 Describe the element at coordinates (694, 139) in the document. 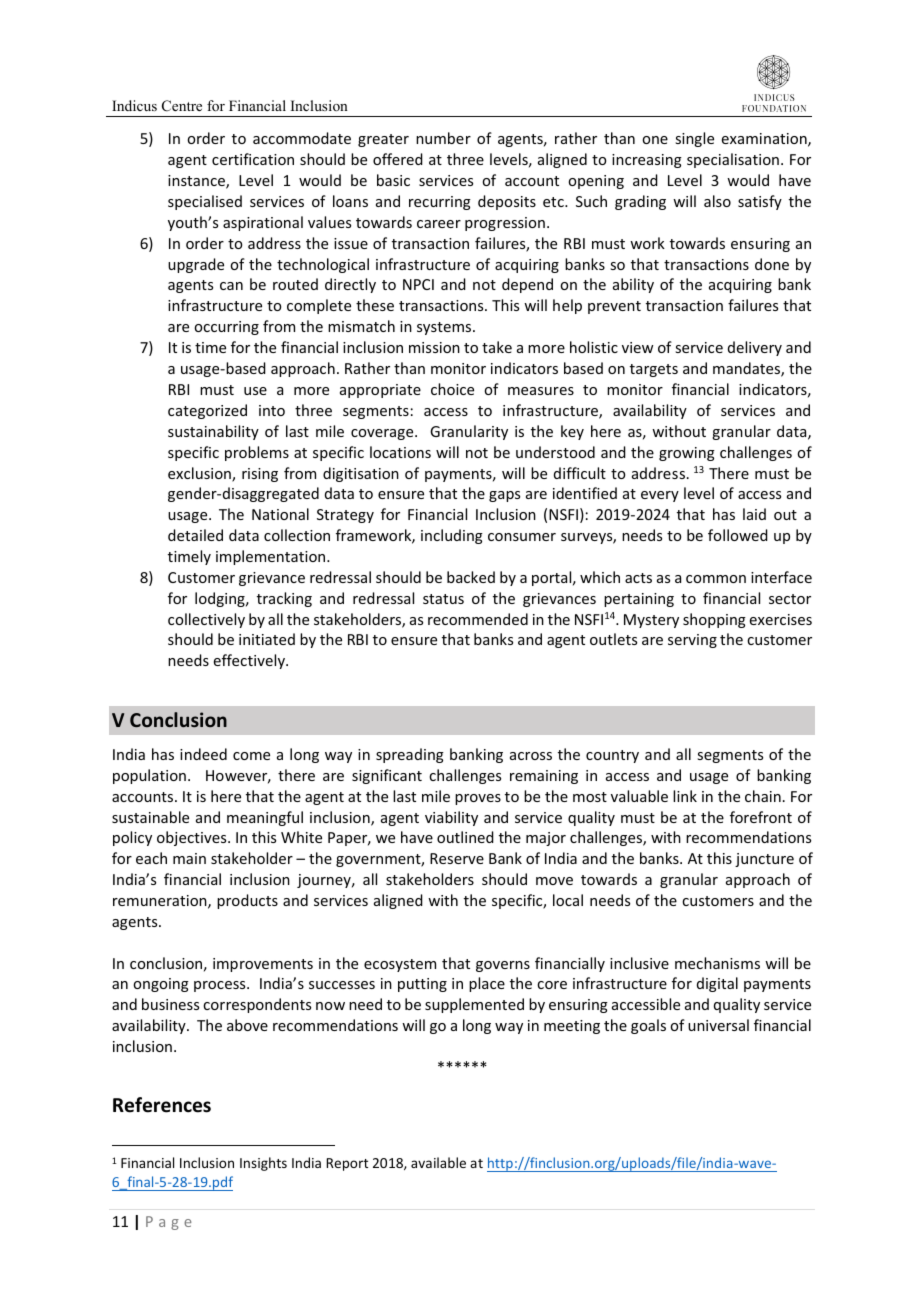

I see `single` at that location.
